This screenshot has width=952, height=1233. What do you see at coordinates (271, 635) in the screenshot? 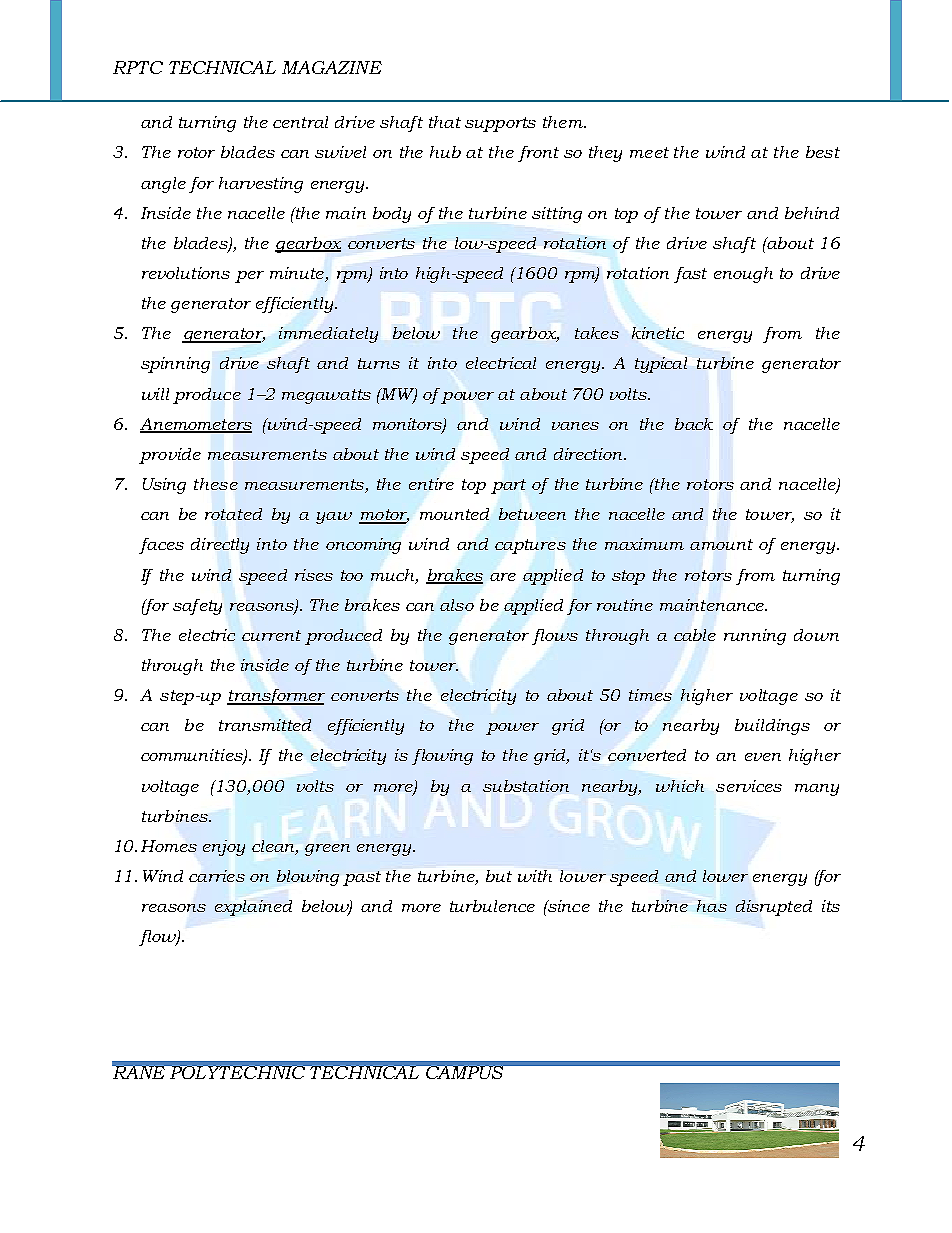
I see `current` at bounding box center [271, 635].
